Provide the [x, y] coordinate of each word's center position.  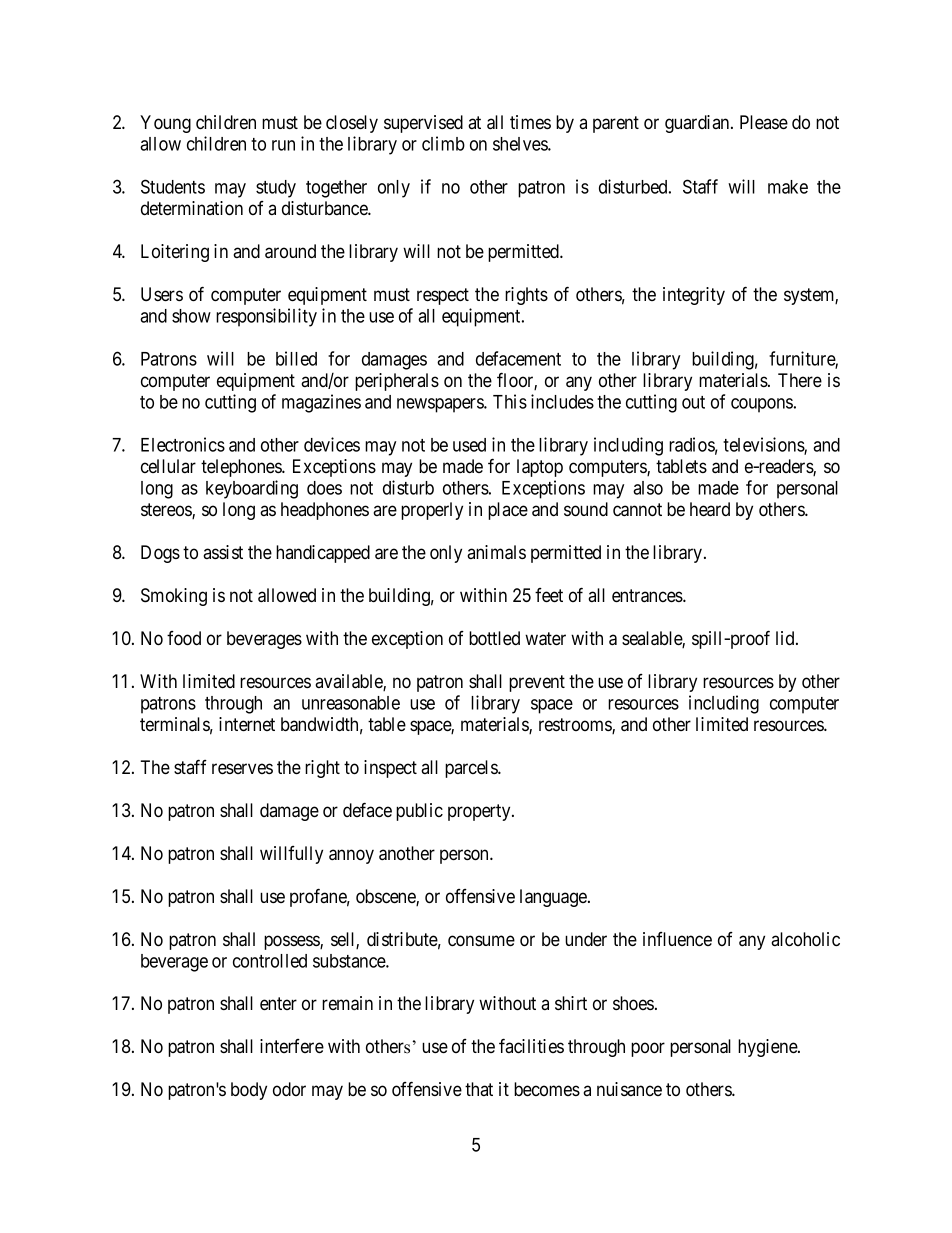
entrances [648, 596]
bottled [494, 638]
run [283, 145]
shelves [521, 144]
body [249, 1091]
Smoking [174, 597]
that [479, 1089]
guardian [698, 124]
